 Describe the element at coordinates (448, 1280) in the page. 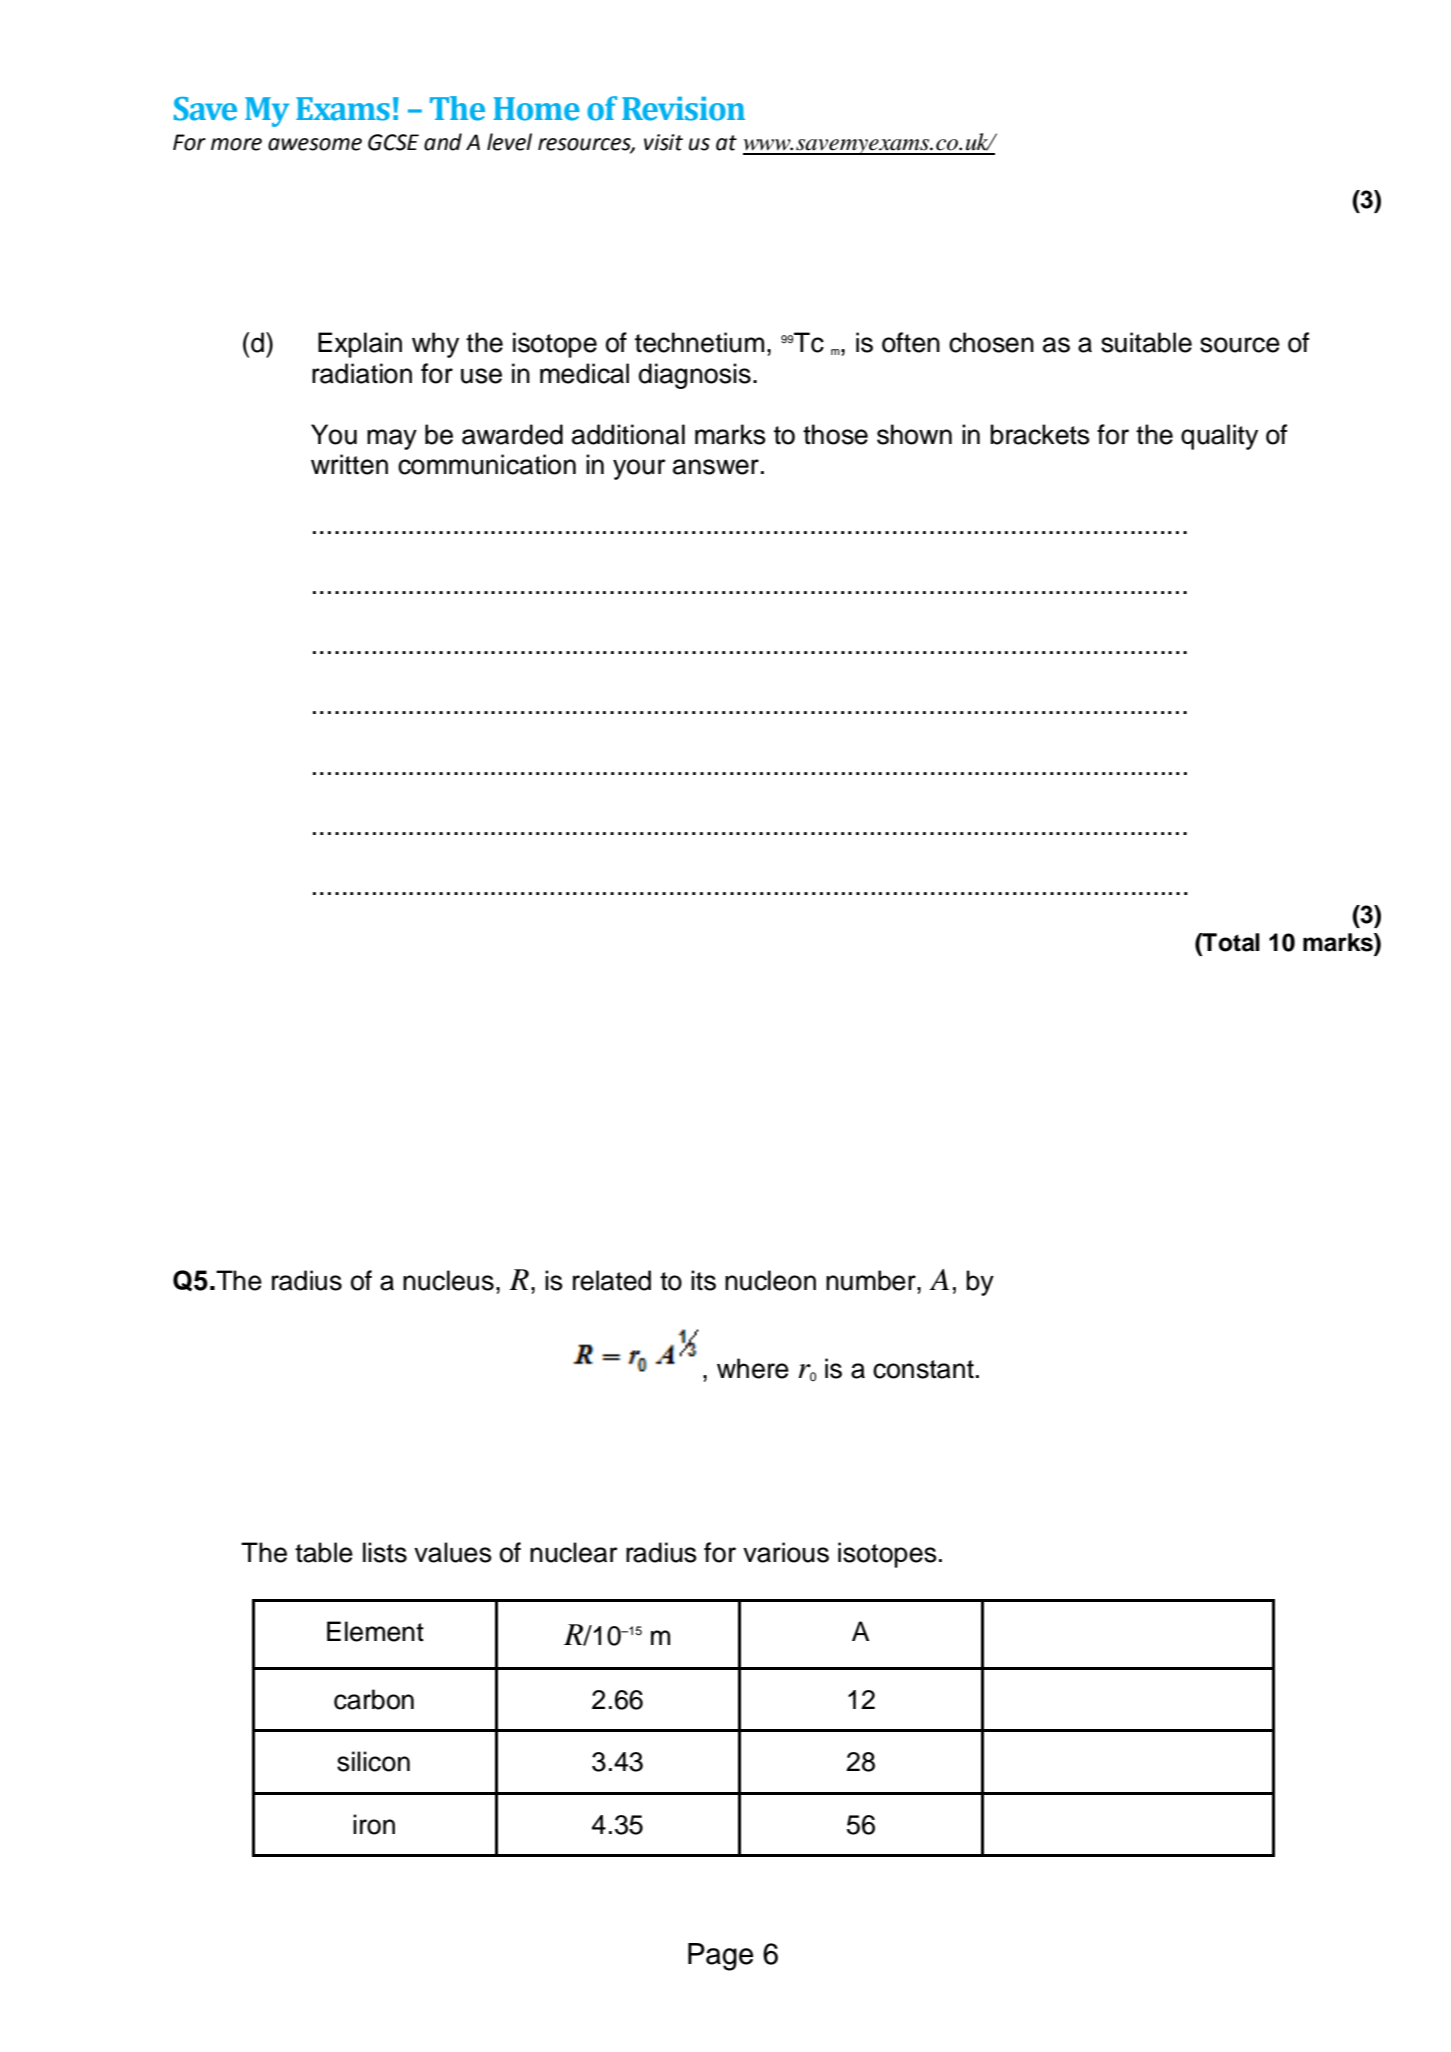

I see `nucleus` at that location.
